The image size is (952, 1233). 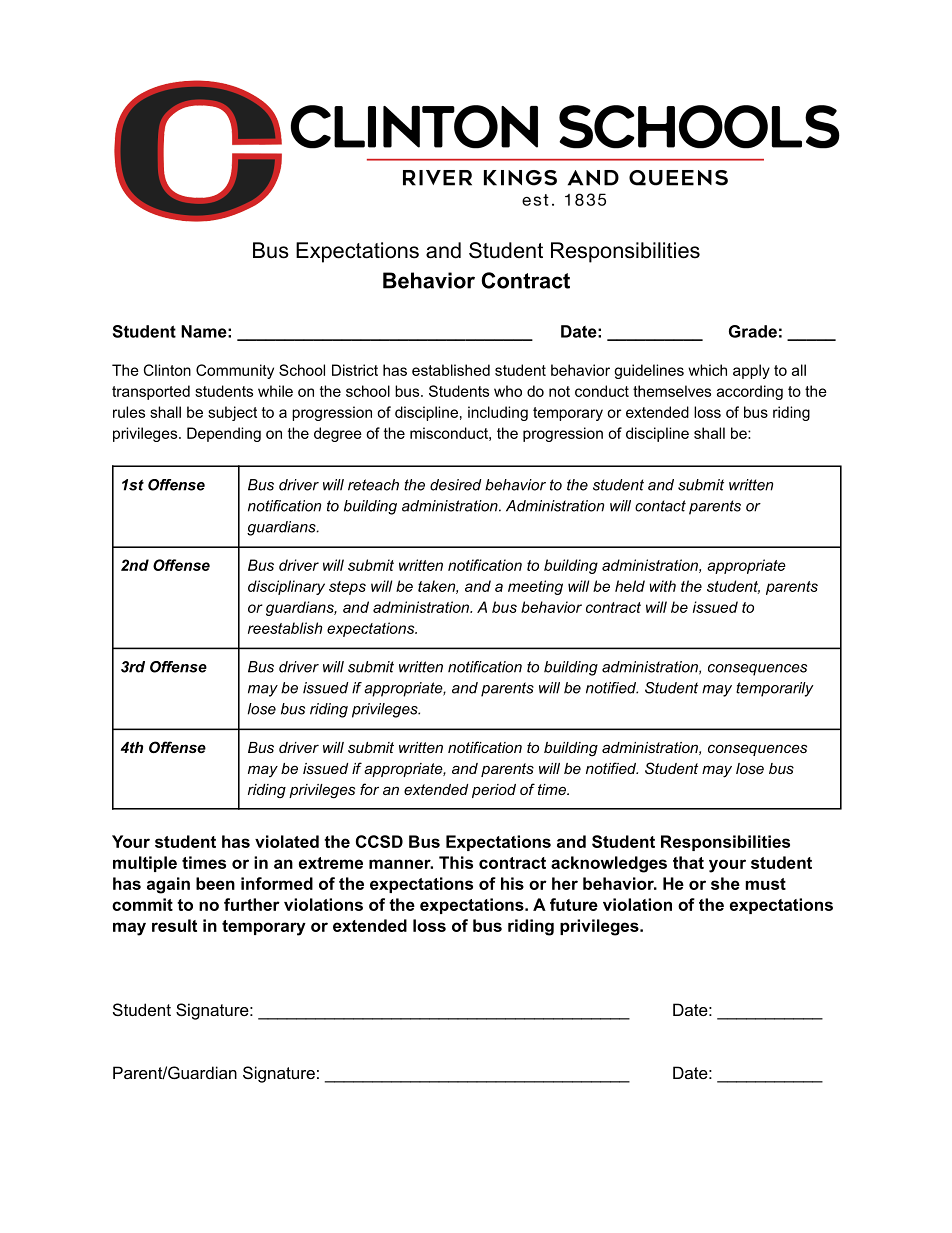 I want to click on reestablish, so click(x=285, y=628).
